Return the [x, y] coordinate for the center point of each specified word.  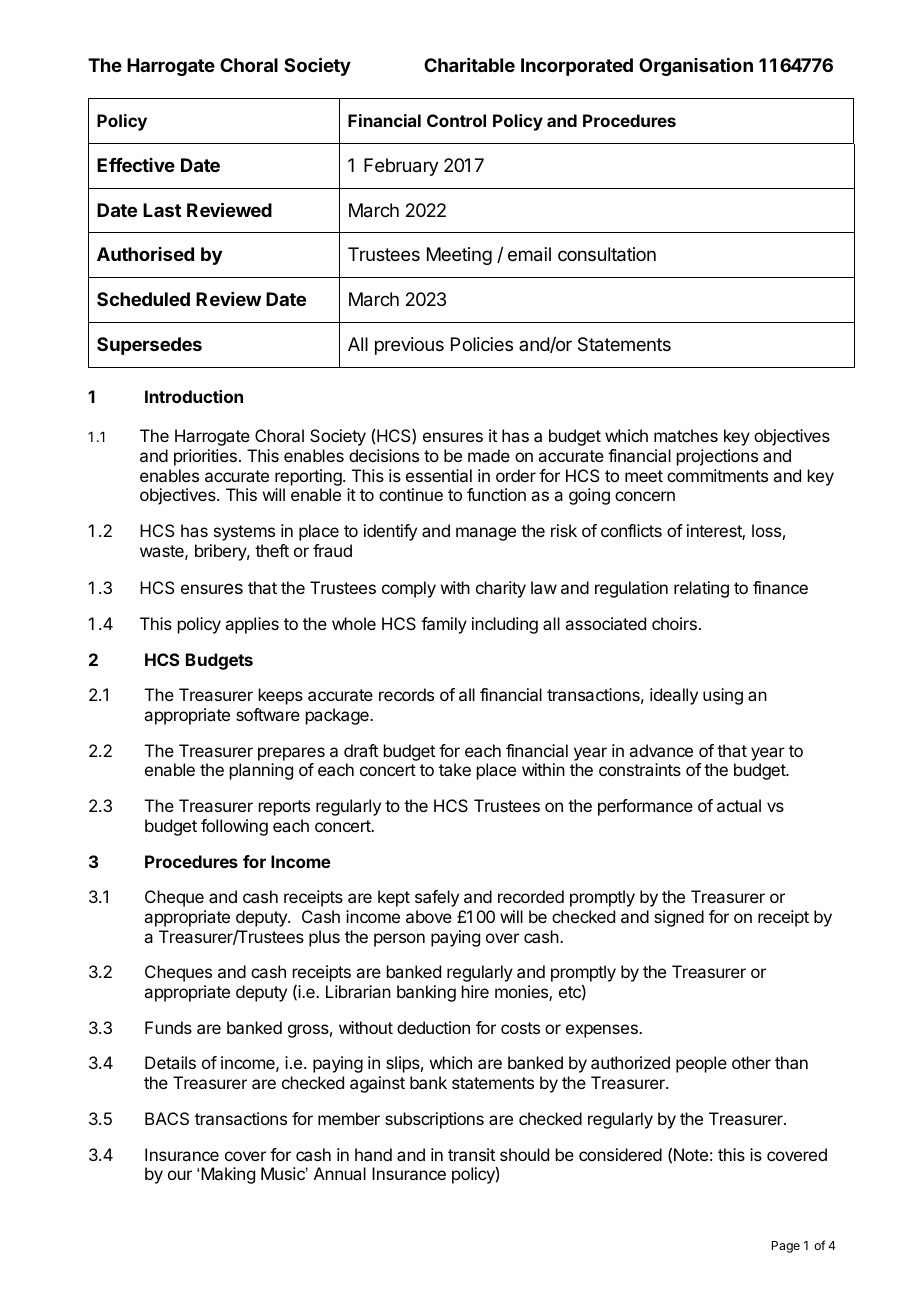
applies [252, 625]
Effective [136, 165]
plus [324, 938]
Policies [482, 344]
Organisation [696, 67]
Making [228, 1175]
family [444, 625]
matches [686, 435]
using [723, 696]
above [429, 916]
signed [679, 918]
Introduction [194, 396]
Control [456, 120]
